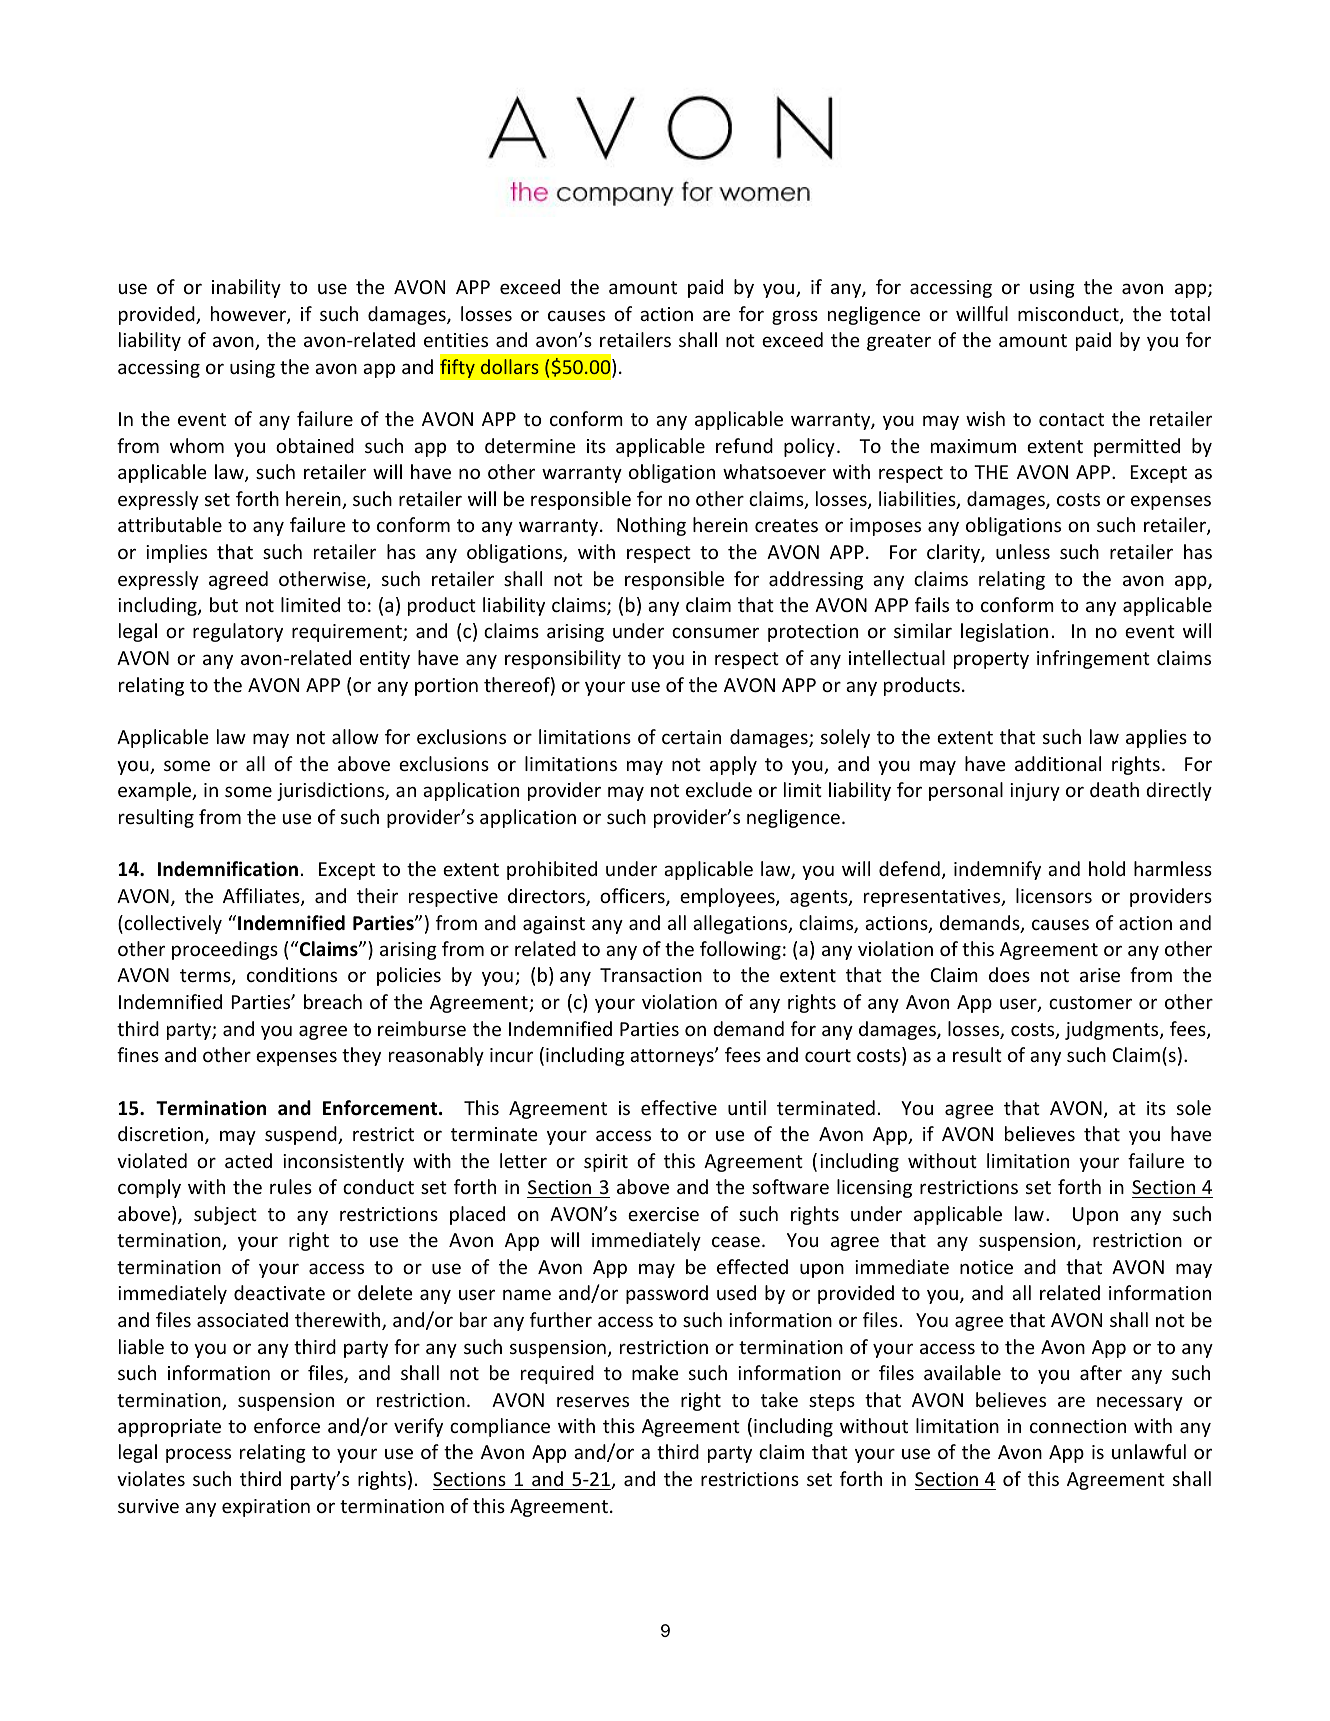 This page has height=1721, width=1330. What do you see at coordinates (1113, 1030) in the page?
I see `judgments` at bounding box center [1113, 1030].
